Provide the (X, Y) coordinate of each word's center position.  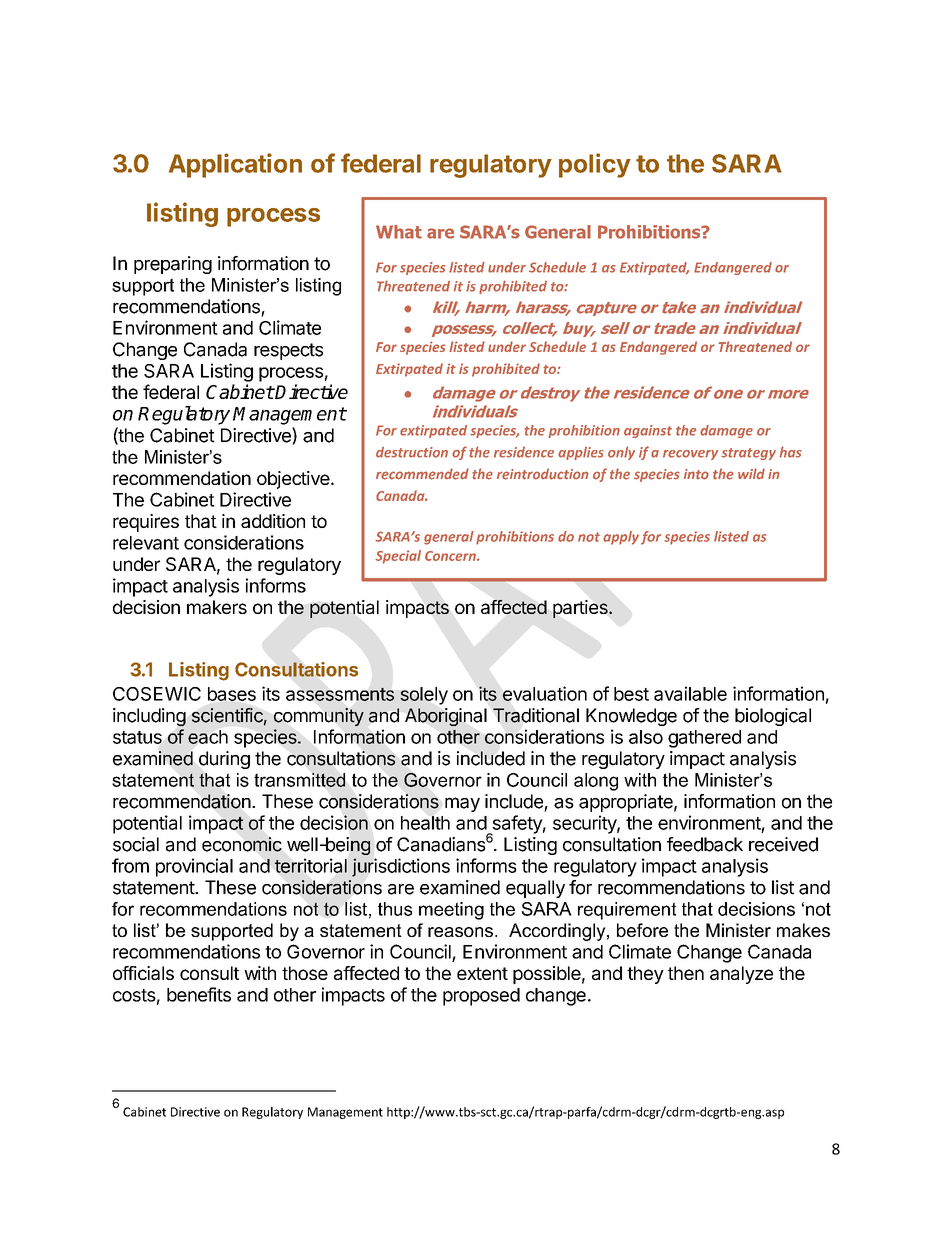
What (399, 232)
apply (621, 538)
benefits (199, 994)
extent (482, 973)
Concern (451, 556)
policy (595, 165)
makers (217, 607)
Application (235, 165)
